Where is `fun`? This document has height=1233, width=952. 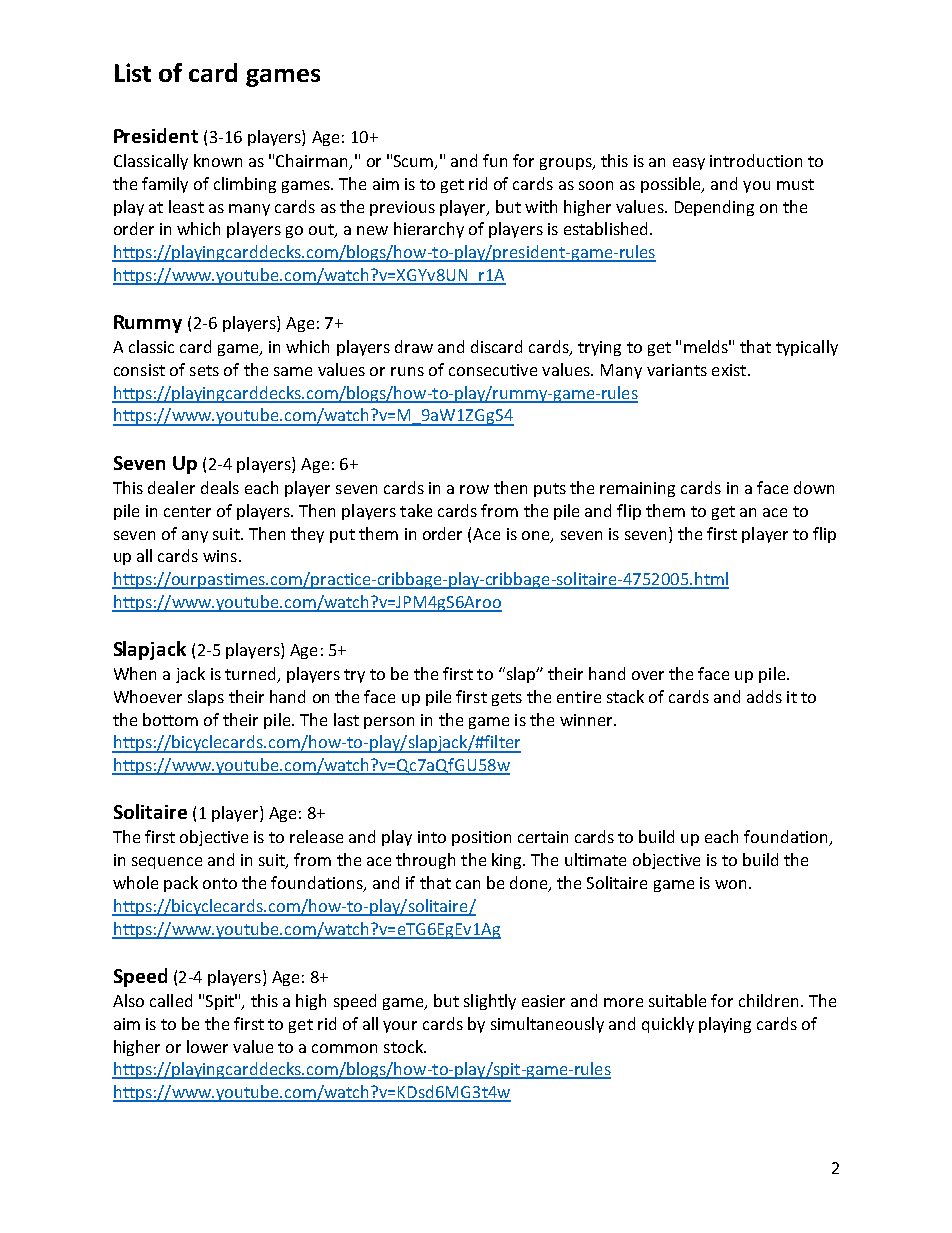 fun is located at coordinates (495, 160).
